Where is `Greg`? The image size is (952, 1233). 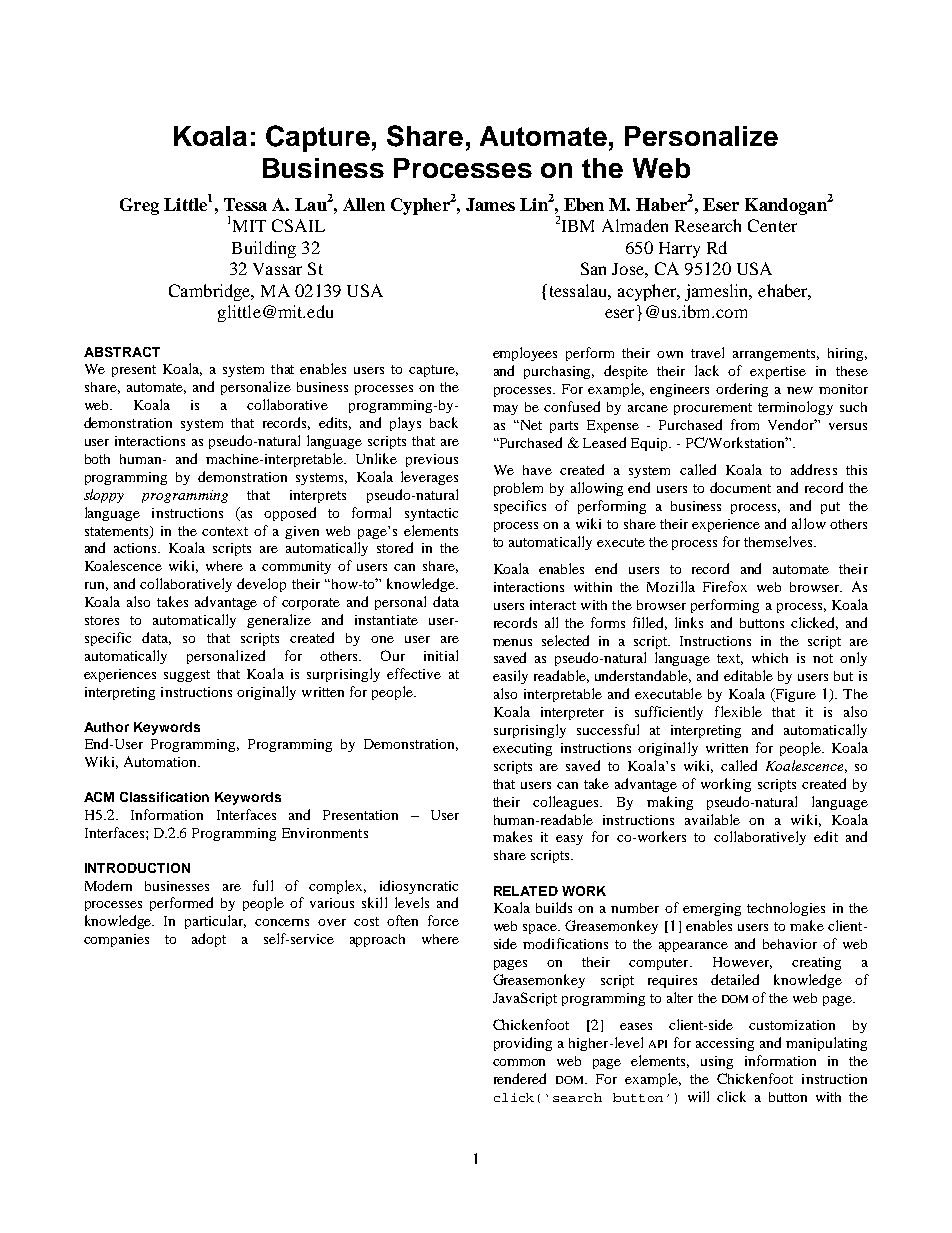 Greg is located at coordinates (139, 206).
